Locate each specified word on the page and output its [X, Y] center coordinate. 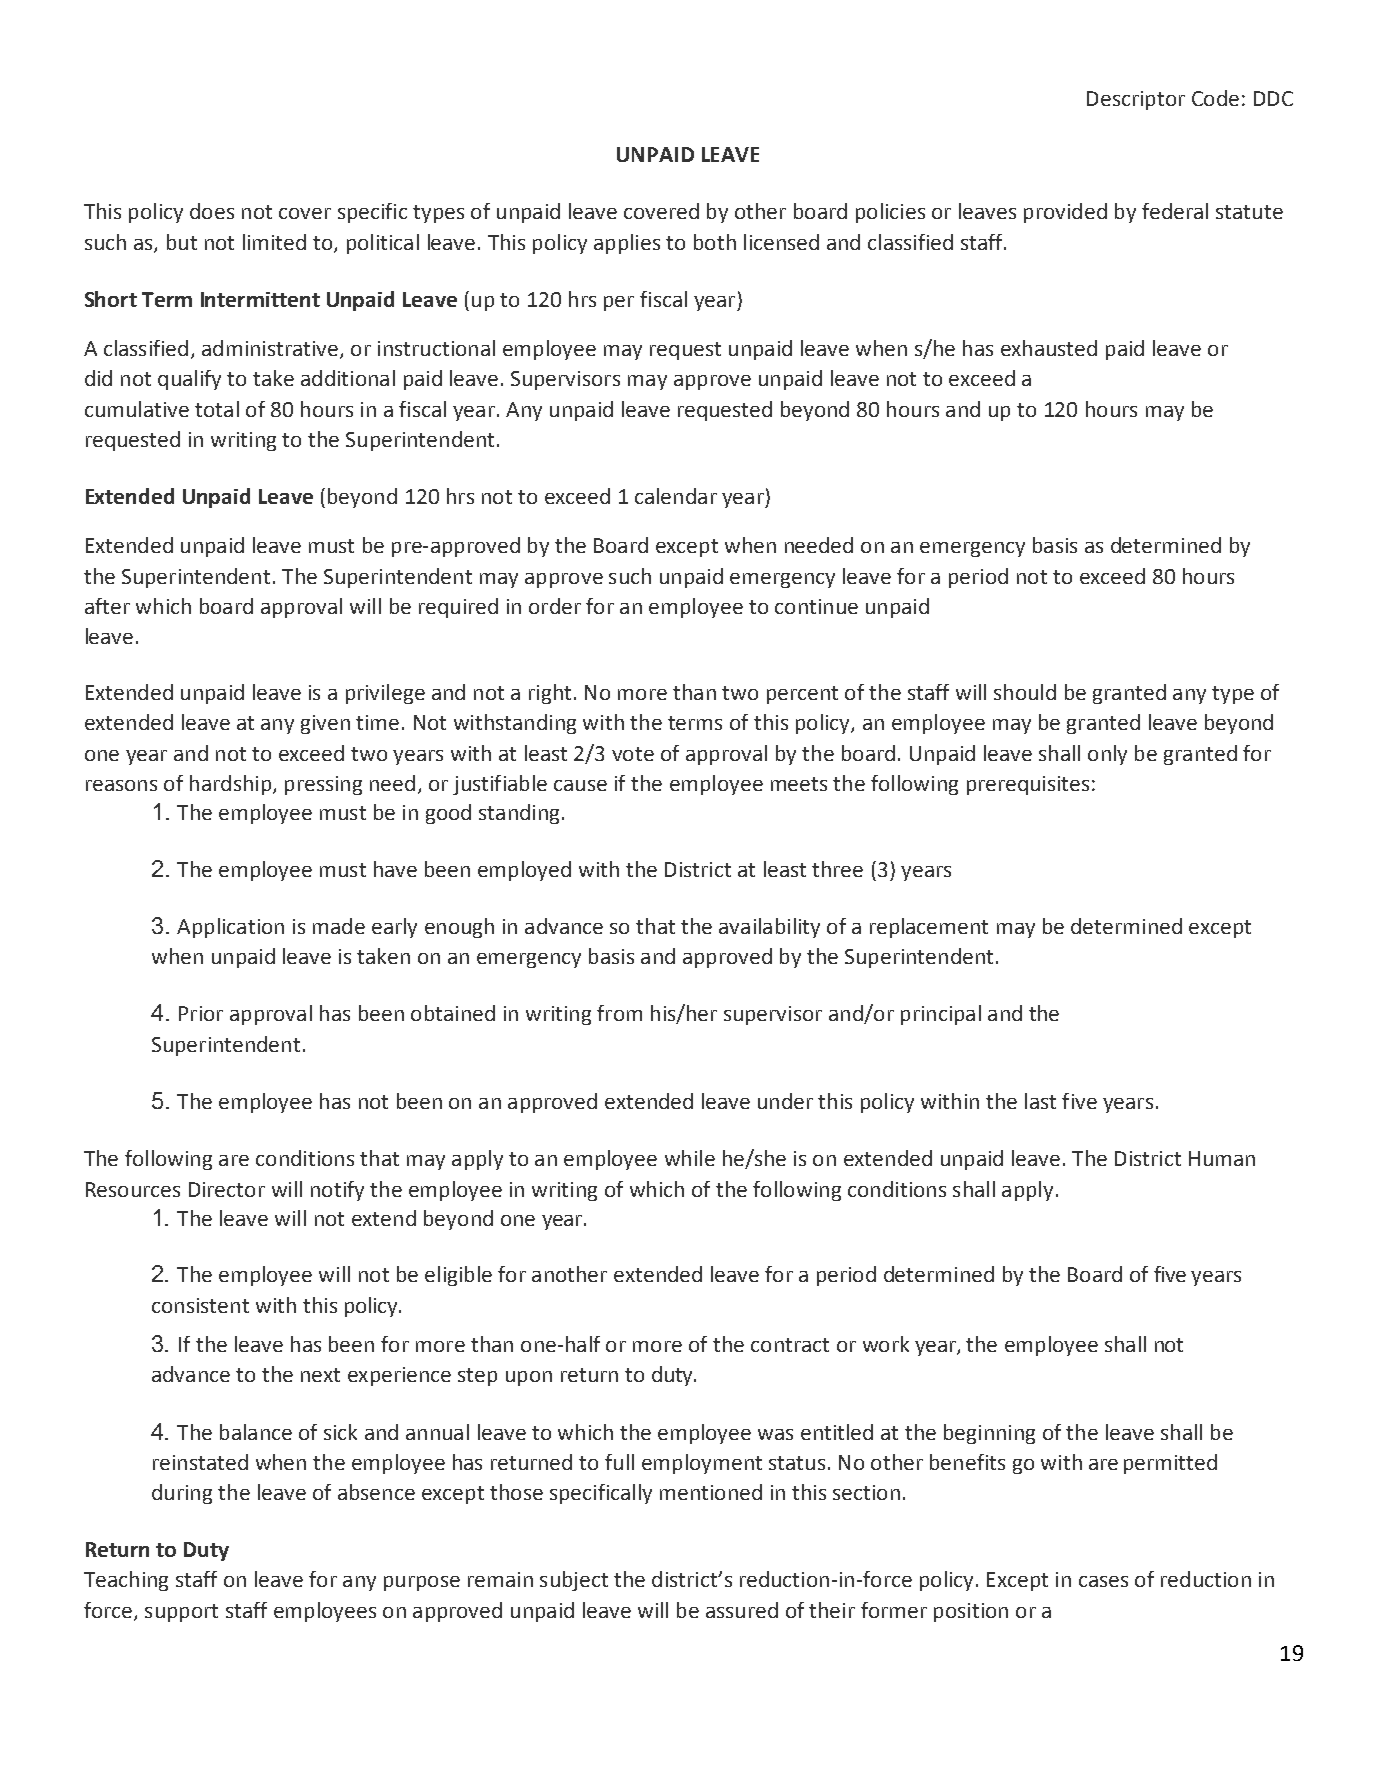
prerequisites [1028, 785]
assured [742, 1610]
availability [769, 928]
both [715, 242]
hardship [230, 785]
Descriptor [1136, 100]
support [181, 1613]
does [212, 211]
